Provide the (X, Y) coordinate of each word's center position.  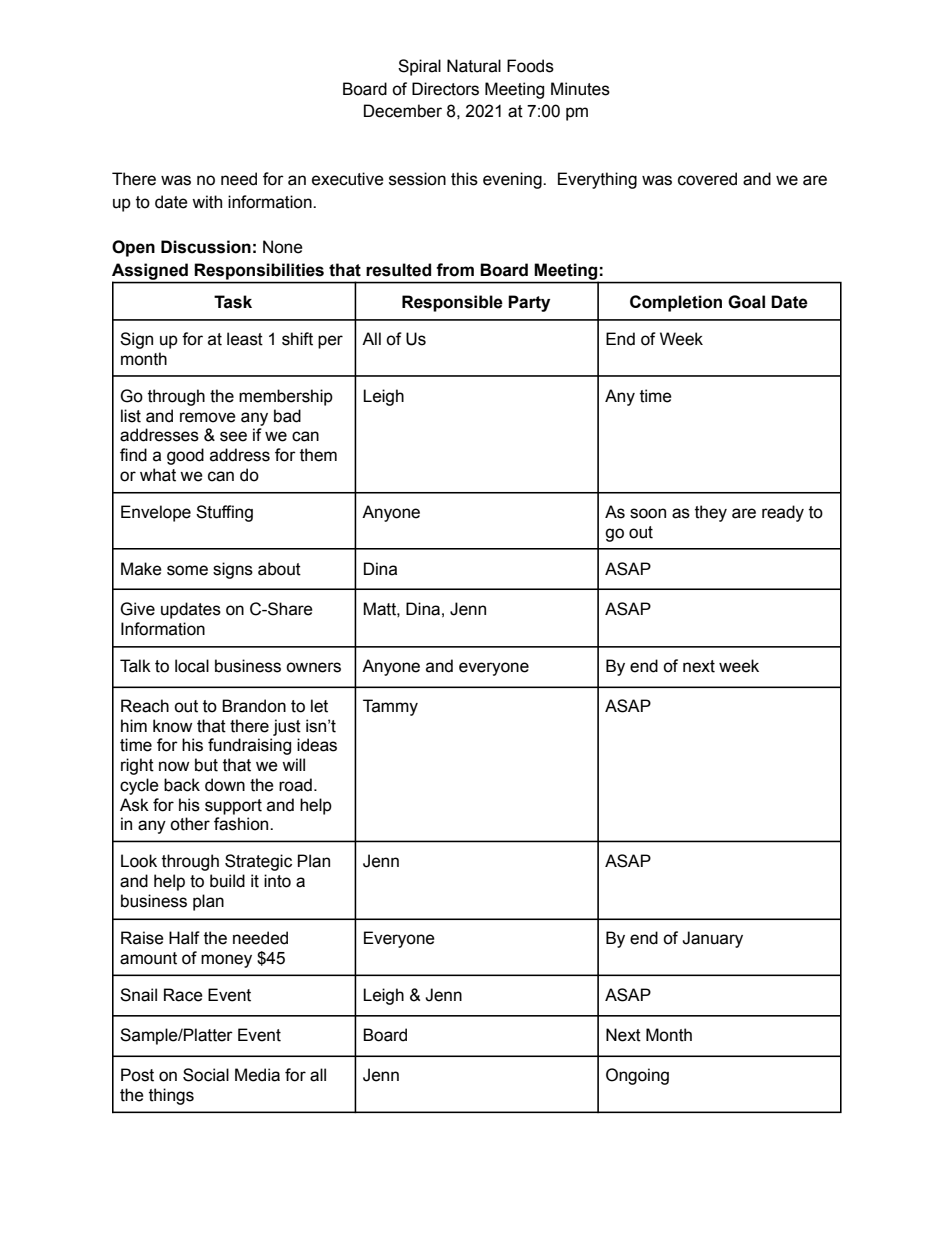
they (711, 513)
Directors (445, 89)
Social (206, 1075)
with (207, 202)
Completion (676, 303)
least (245, 339)
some (187, 570)
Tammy (390, 707)
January (712, 939)
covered (707, 179)
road (295, 785)
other (190, 824)
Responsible (452, 303)
